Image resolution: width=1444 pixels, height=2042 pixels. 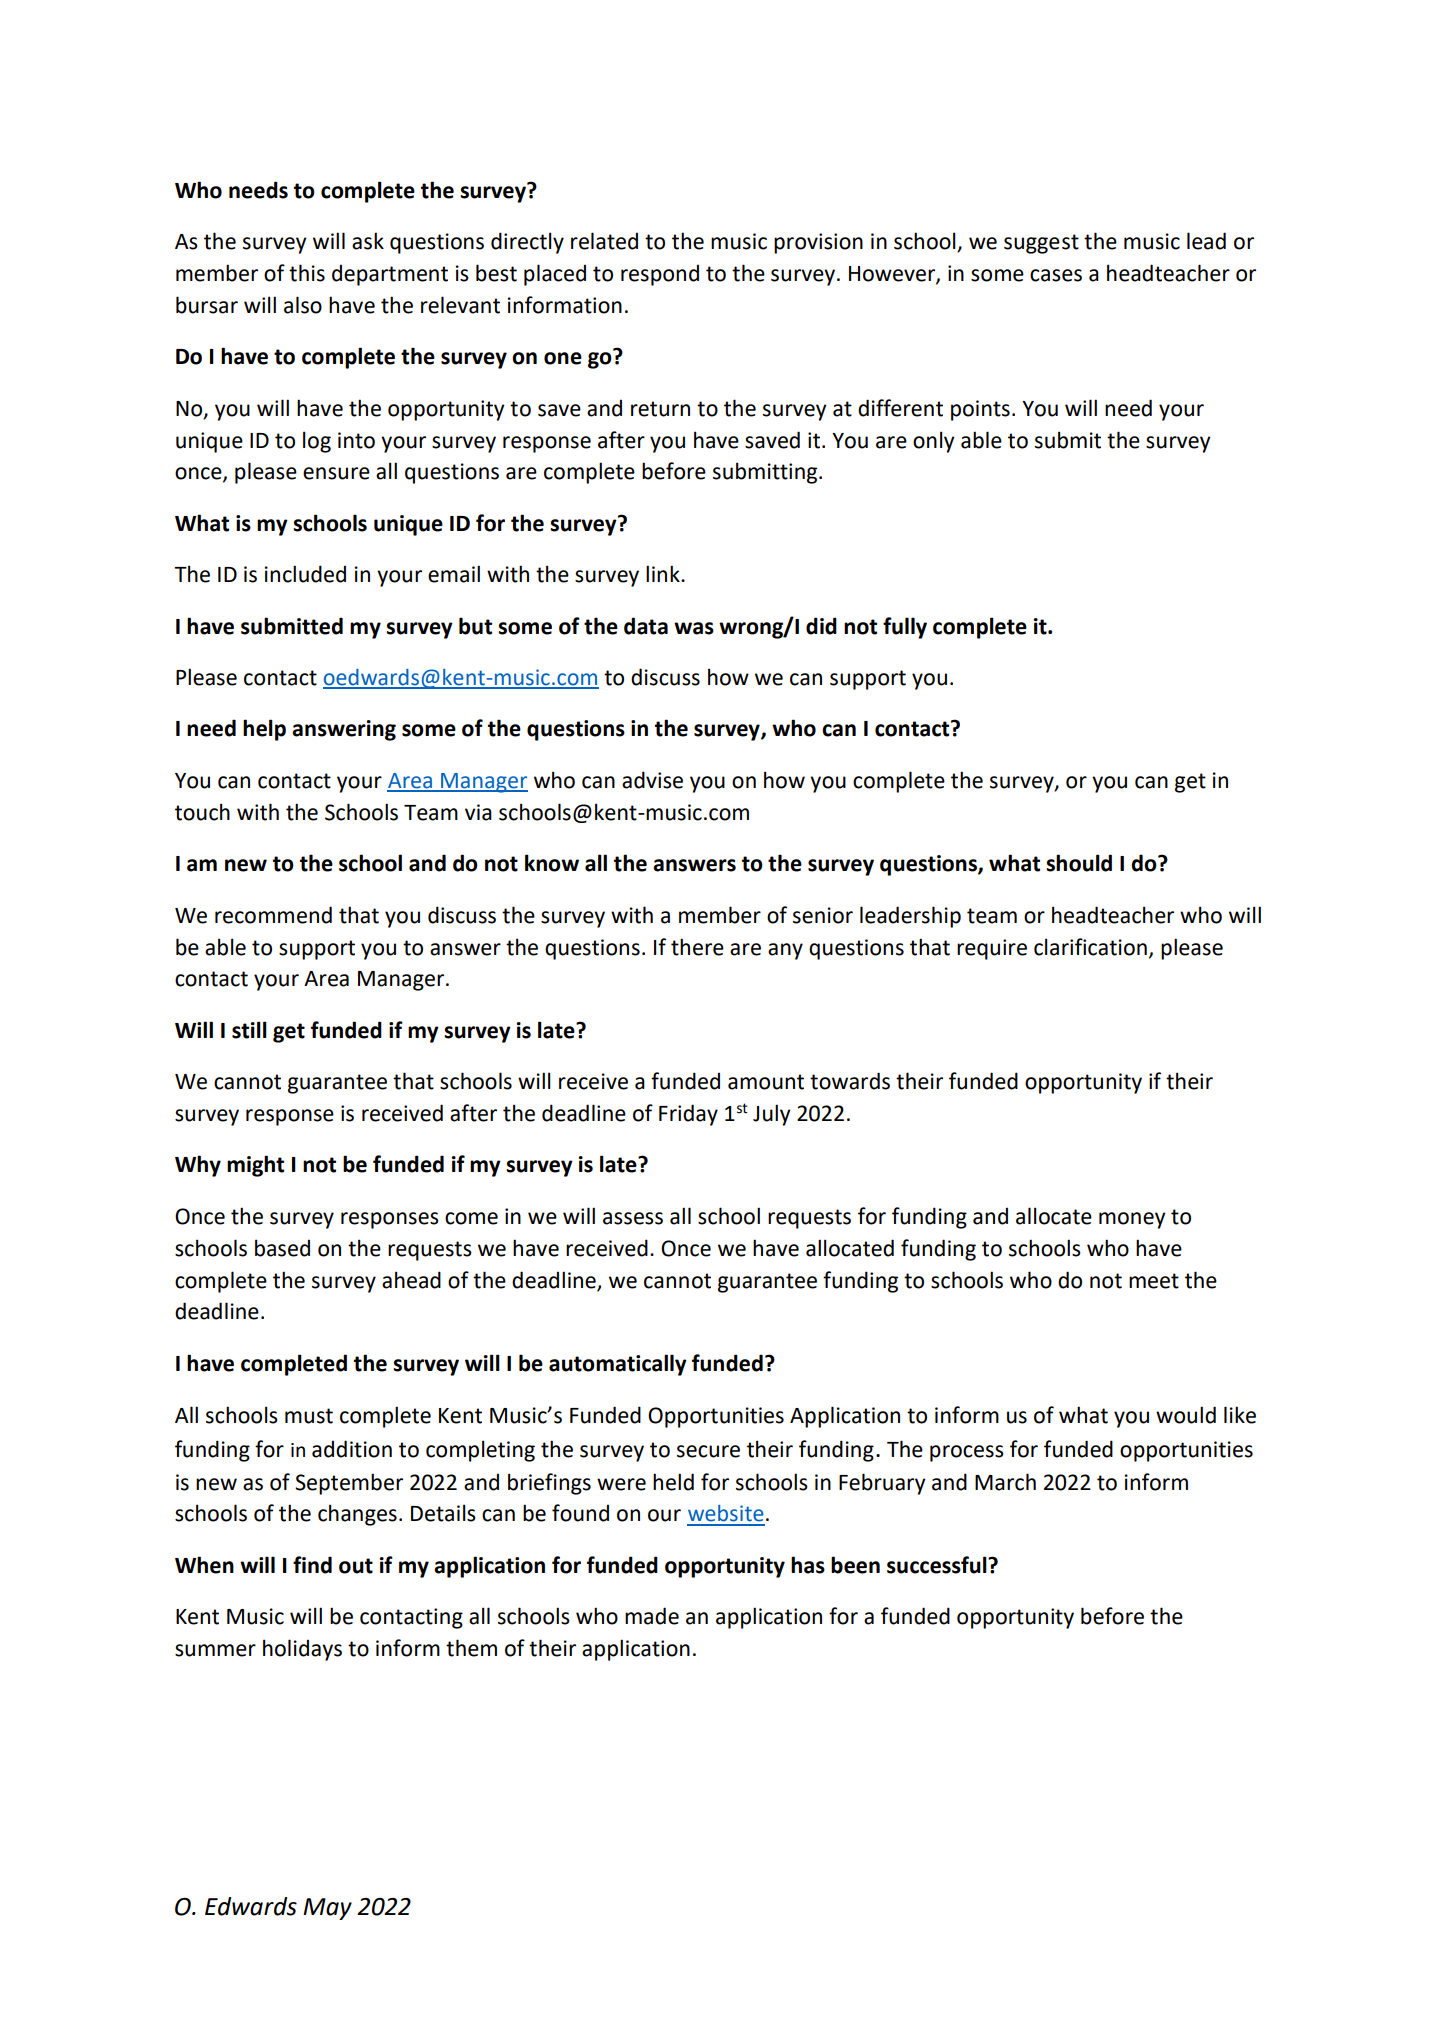 I want to click on also, so click(x=303, y=305).
